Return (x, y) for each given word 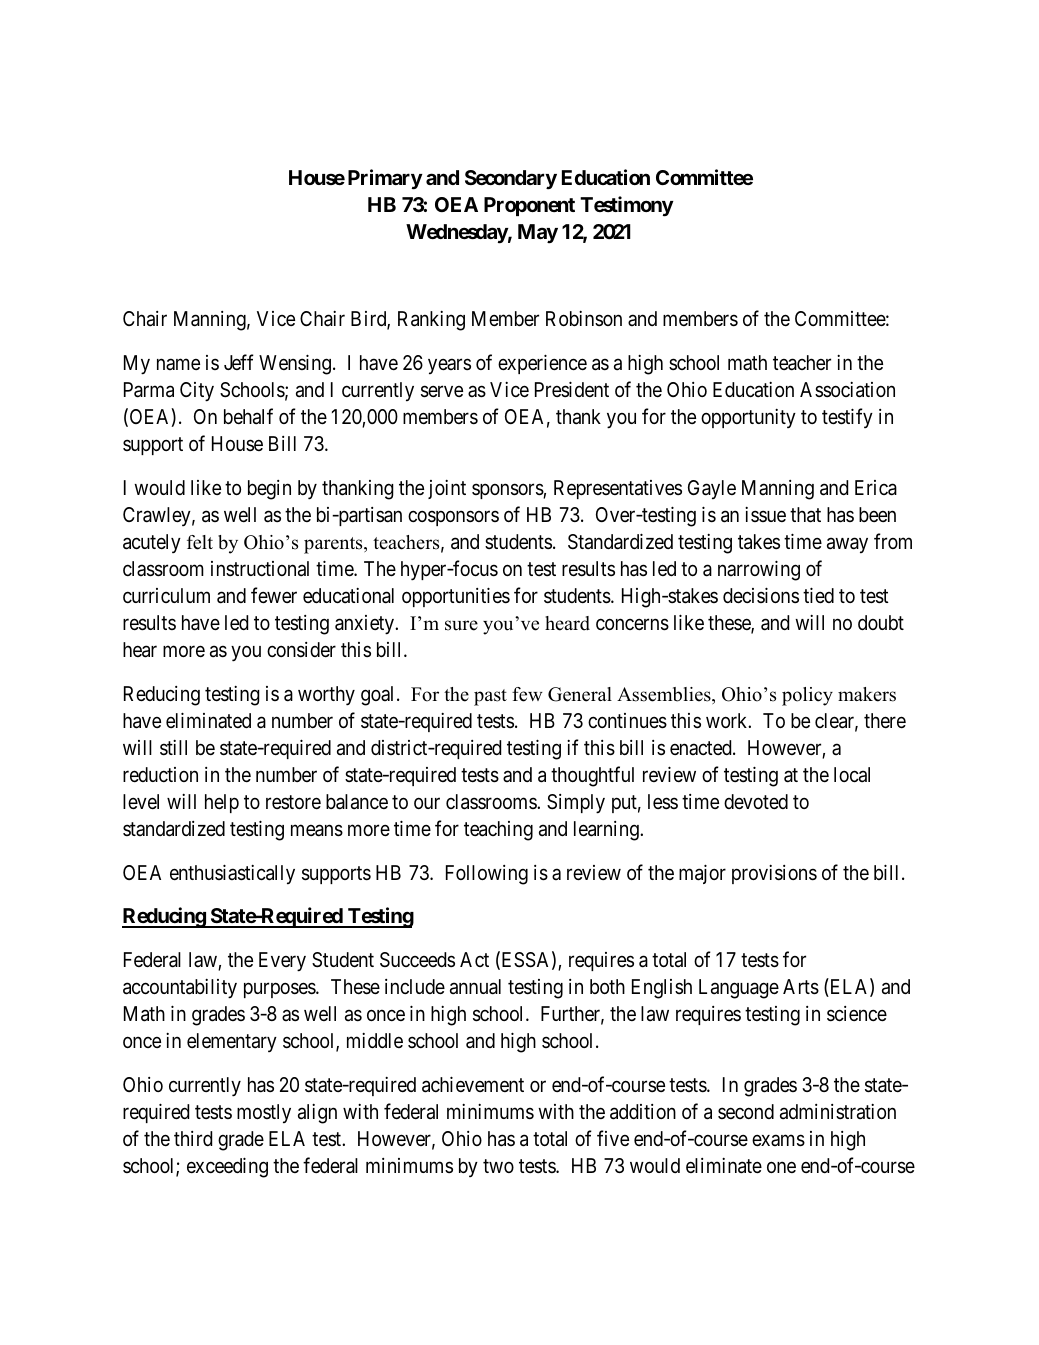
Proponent (529, 206)
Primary (385, 179)
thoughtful (592, 776)
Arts (801, 987)
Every (282, 962)
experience (542, 364)
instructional (260, 569)
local (852, 775)
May (538, 234)
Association (847, 390)
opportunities (456, 597)
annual (475, 987)
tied (818, 595)
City (197, 392)
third (193, 1138)
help (222, 803)
